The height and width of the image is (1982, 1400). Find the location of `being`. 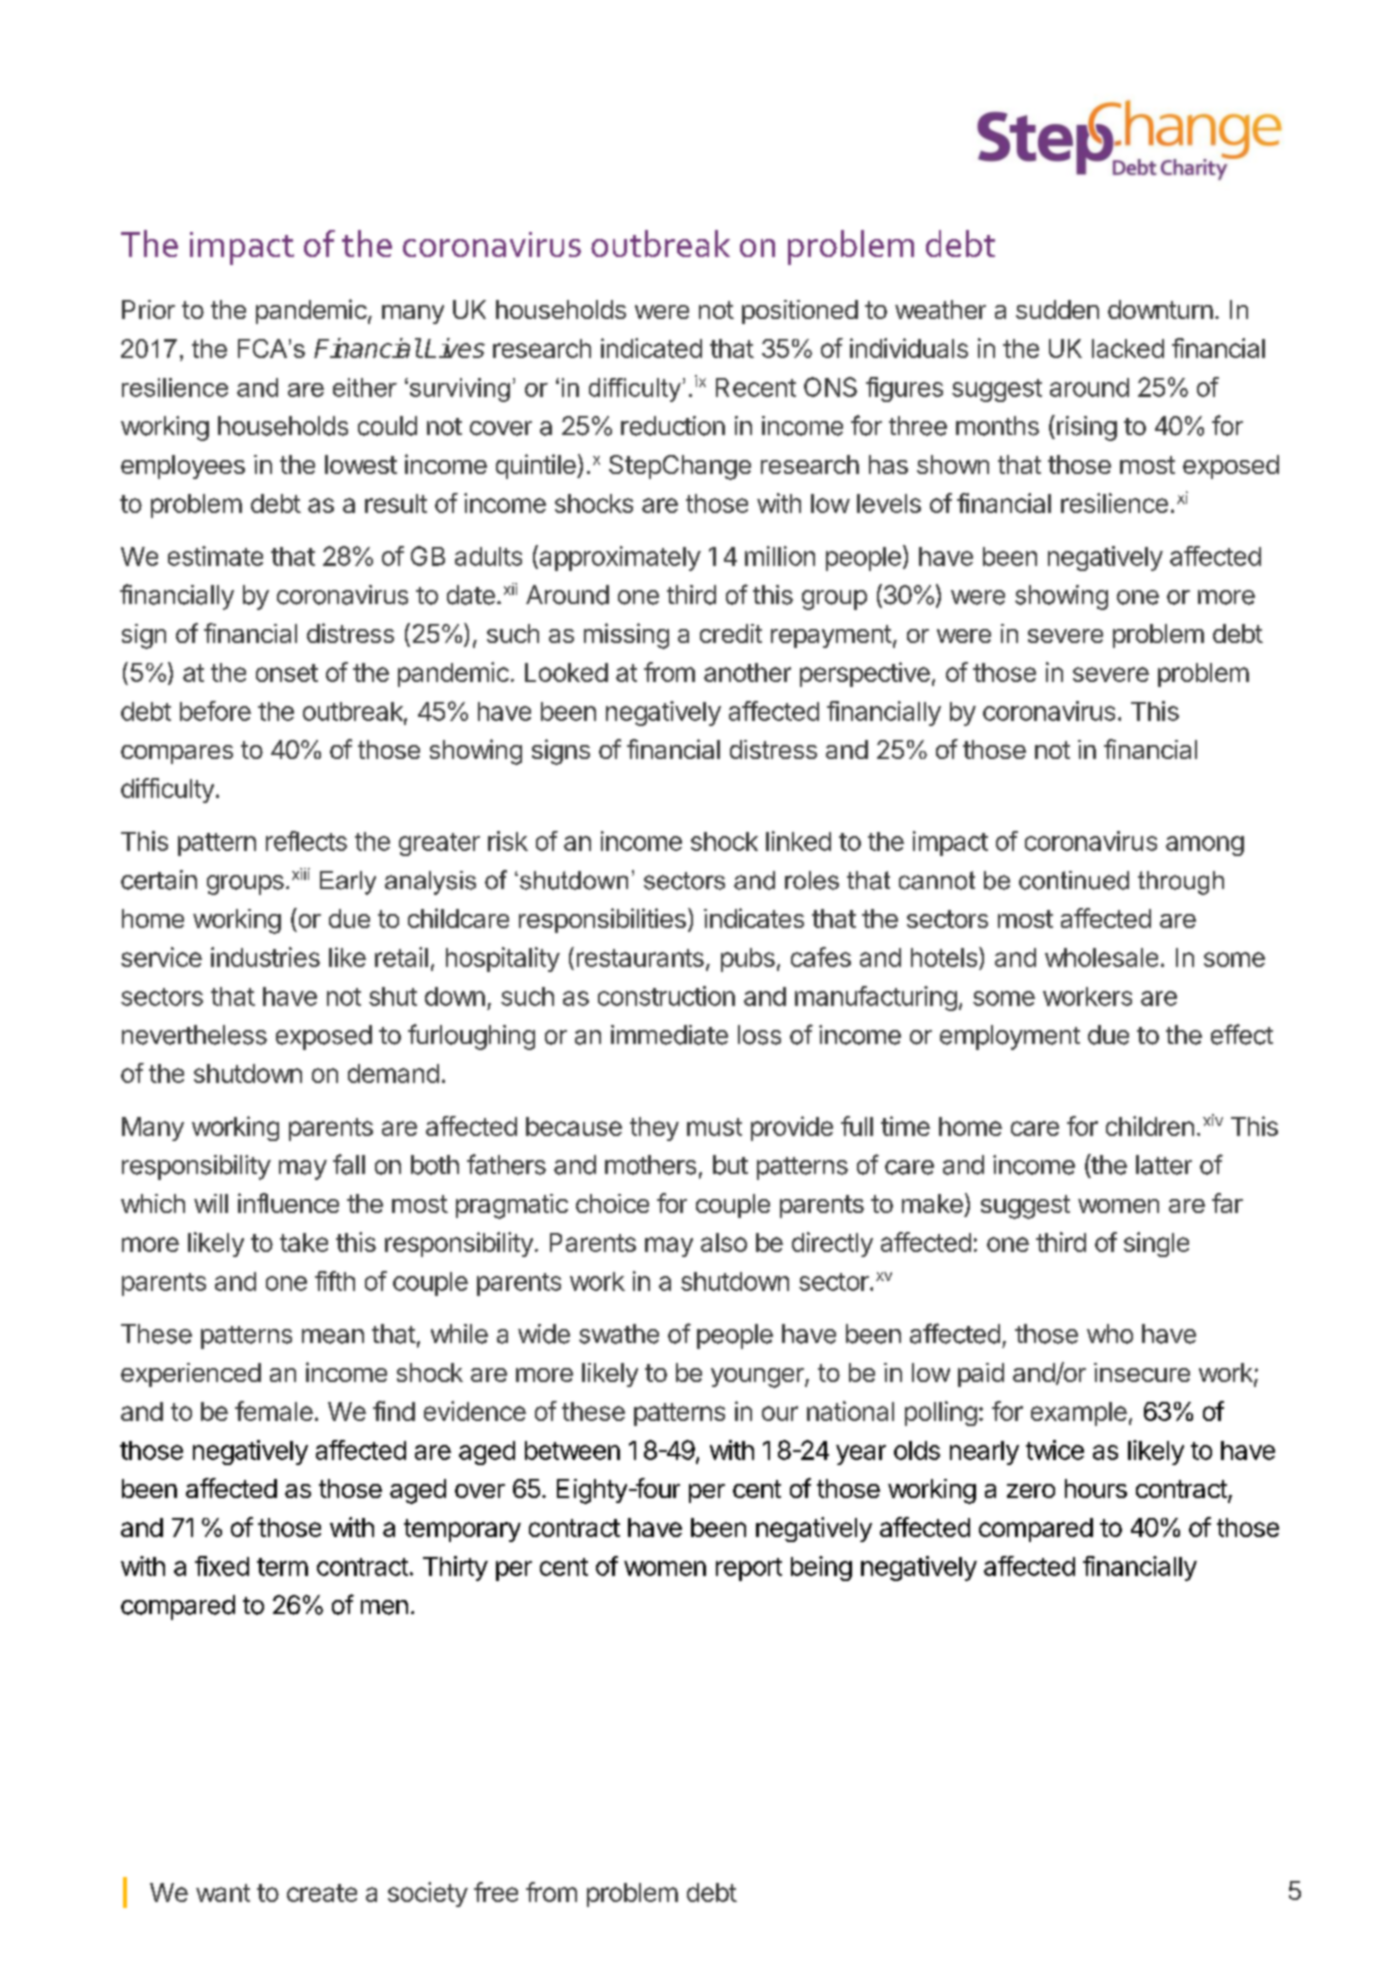

being is located at coordinates (821, 1568).
